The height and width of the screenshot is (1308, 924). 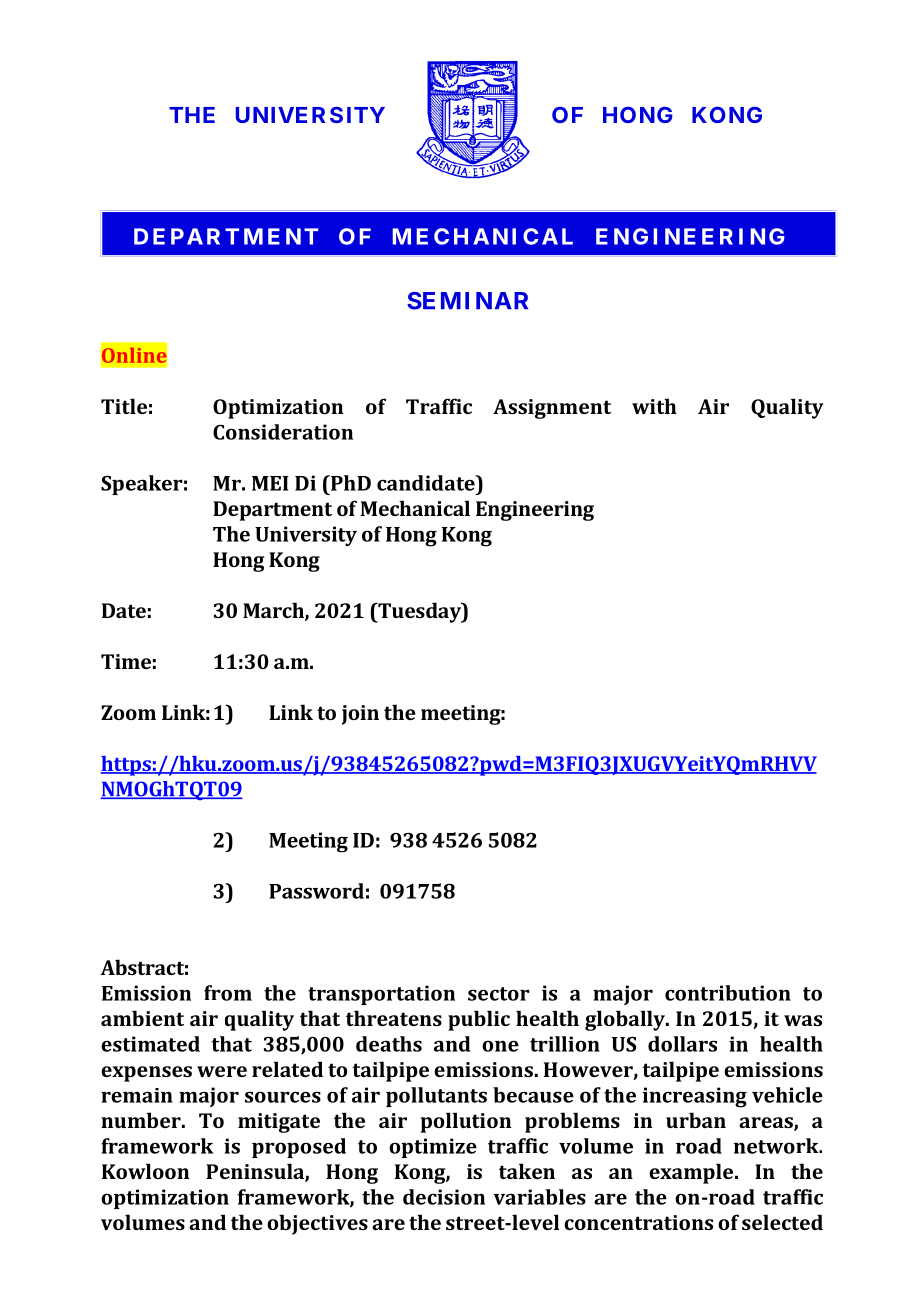 What do you see at coordinates (467, 301) in the screenshot?
I see `SEMINAR` at bounding box center [467, 301].
